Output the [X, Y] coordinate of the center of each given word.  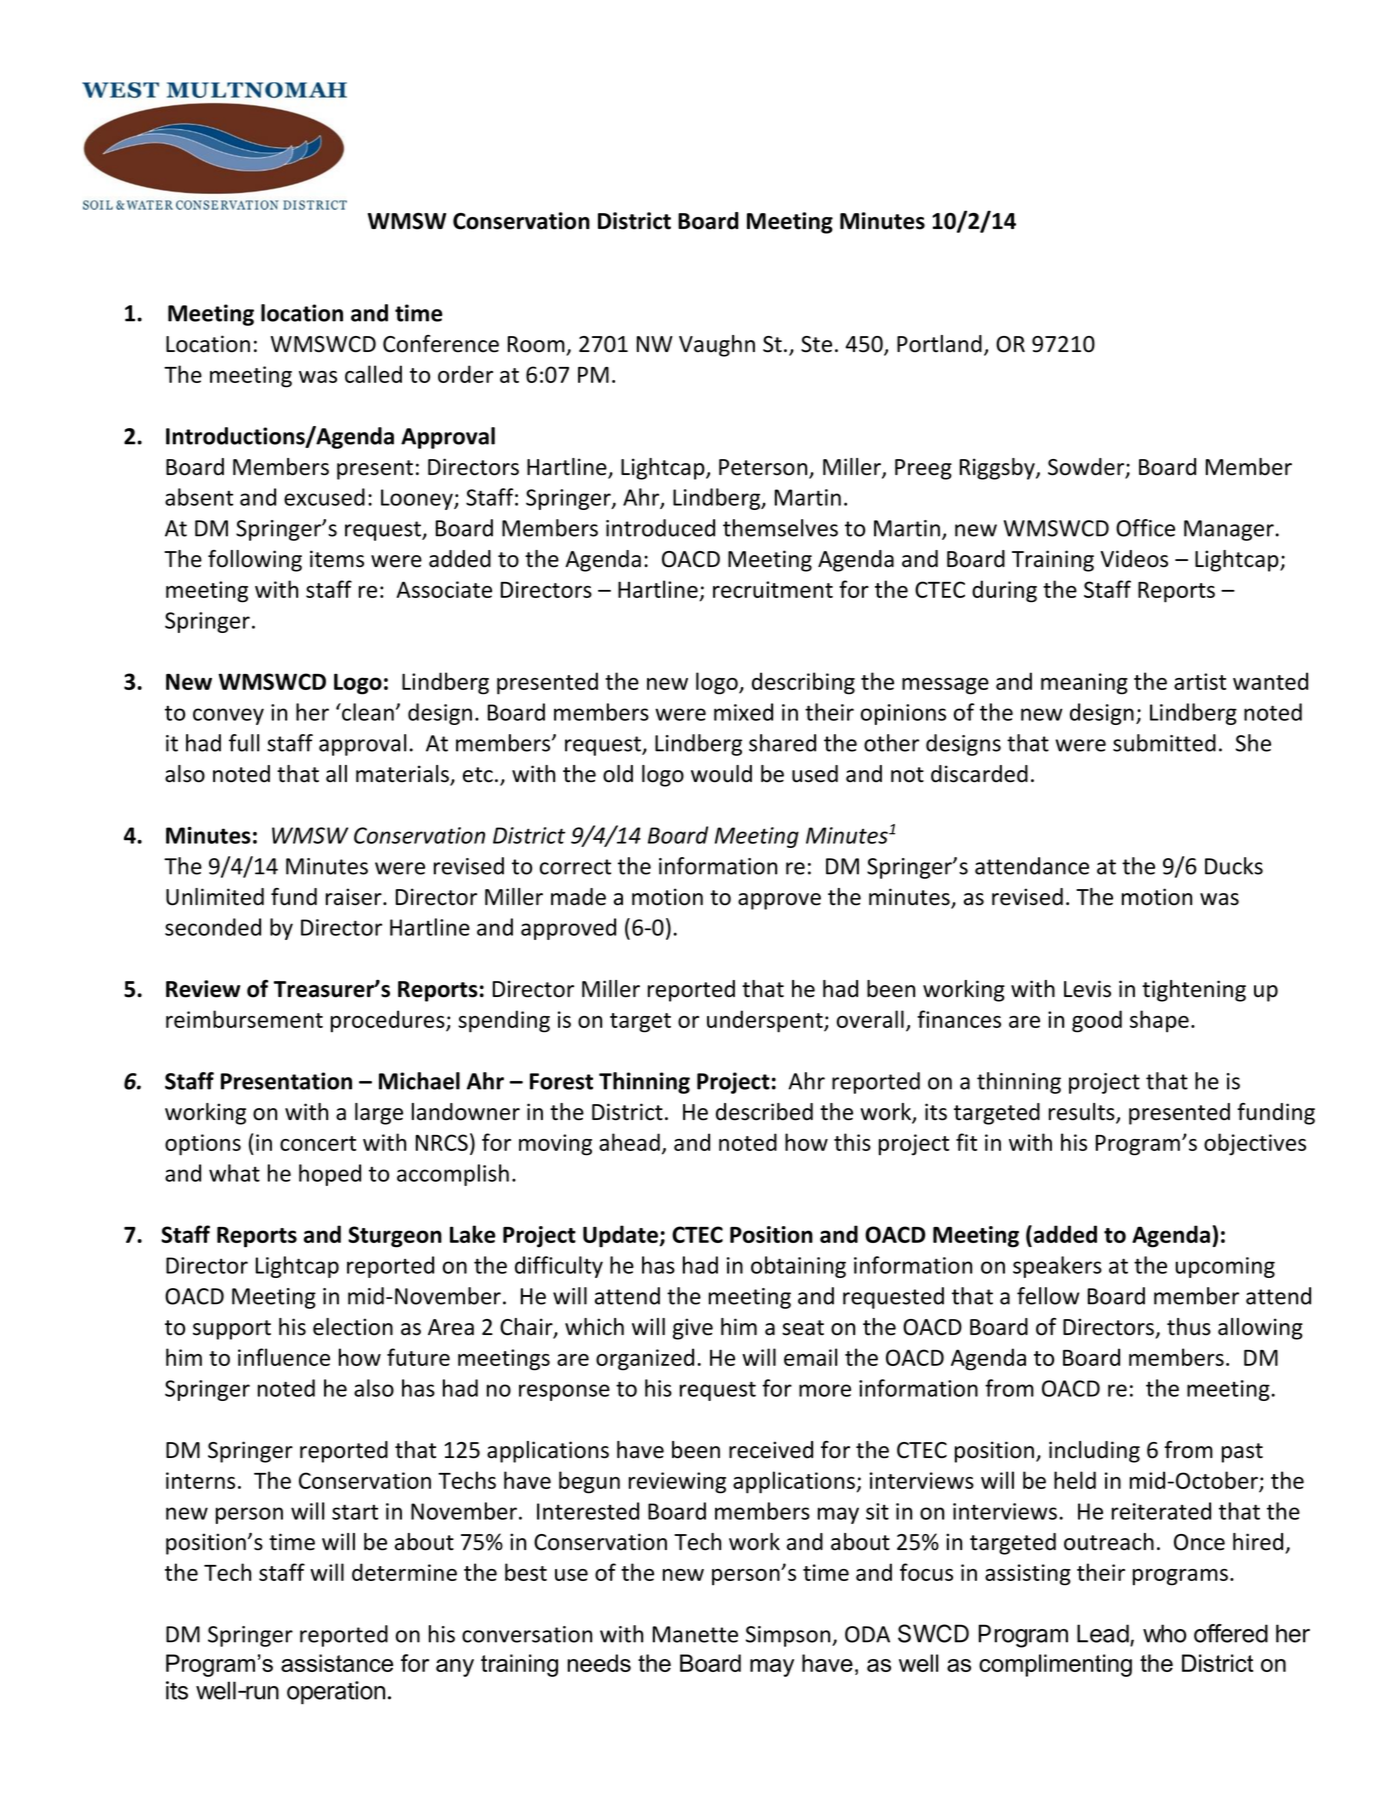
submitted [1164, 743]
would [721, 774]
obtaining [798, 1267]
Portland [939, 344]
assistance [337, 1663]
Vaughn [717, 346]
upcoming [1225, 1267]
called [373, 374]
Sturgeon [395, 1237]
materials [403, 775]
